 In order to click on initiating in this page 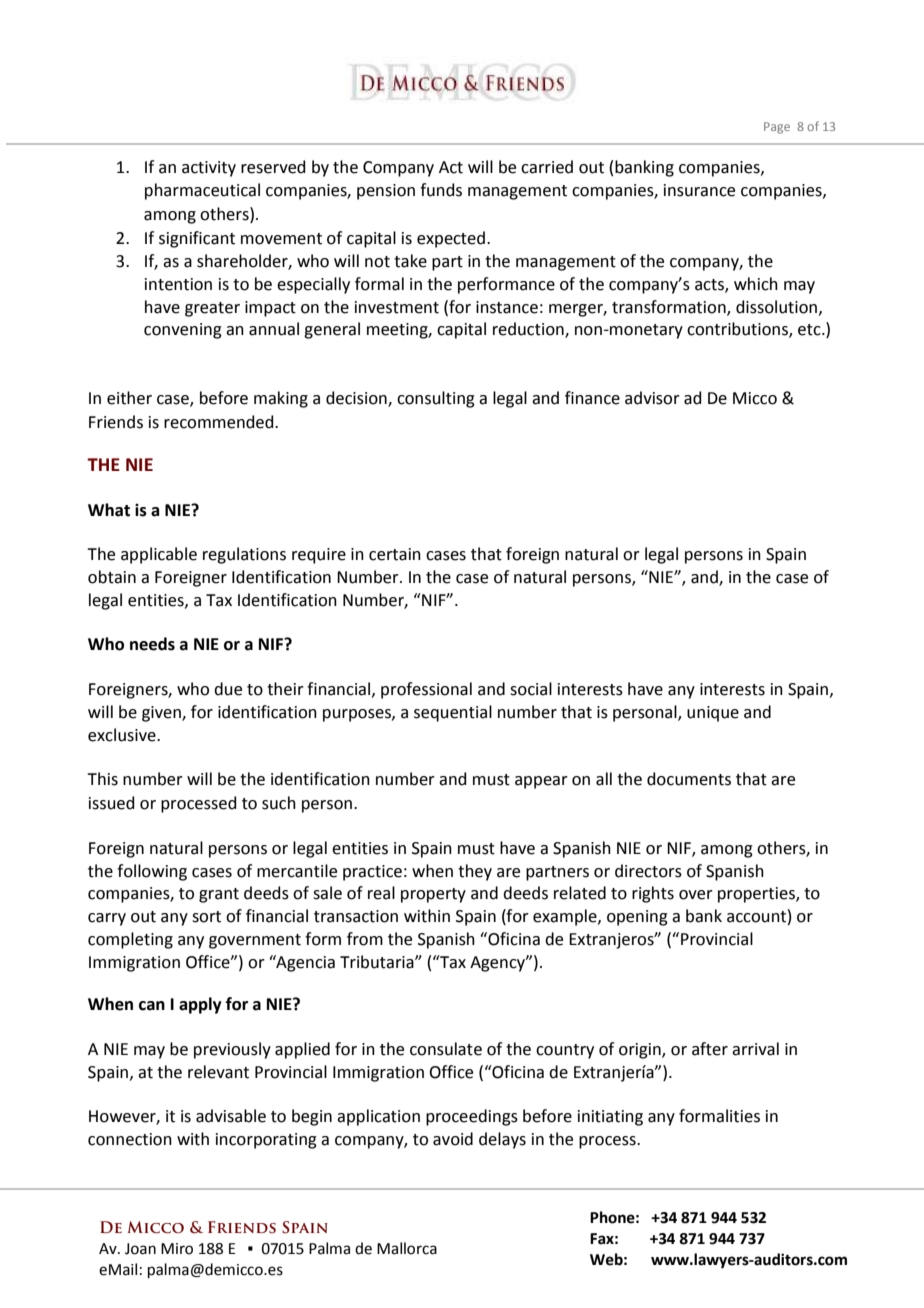, I will do `click(610, 1118)`.
